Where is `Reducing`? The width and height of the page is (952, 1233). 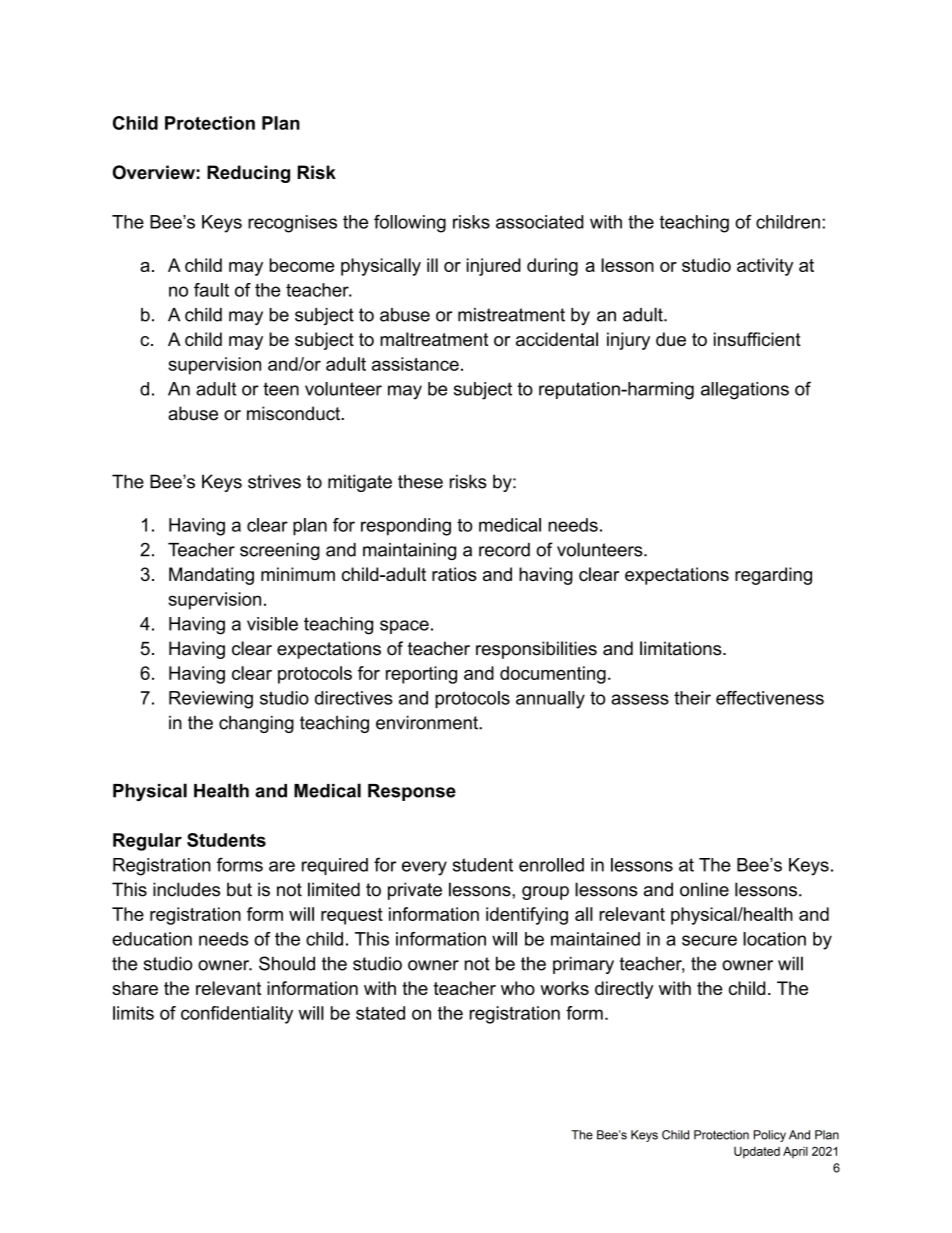
Reducing is located at coordinates (248, 174).
